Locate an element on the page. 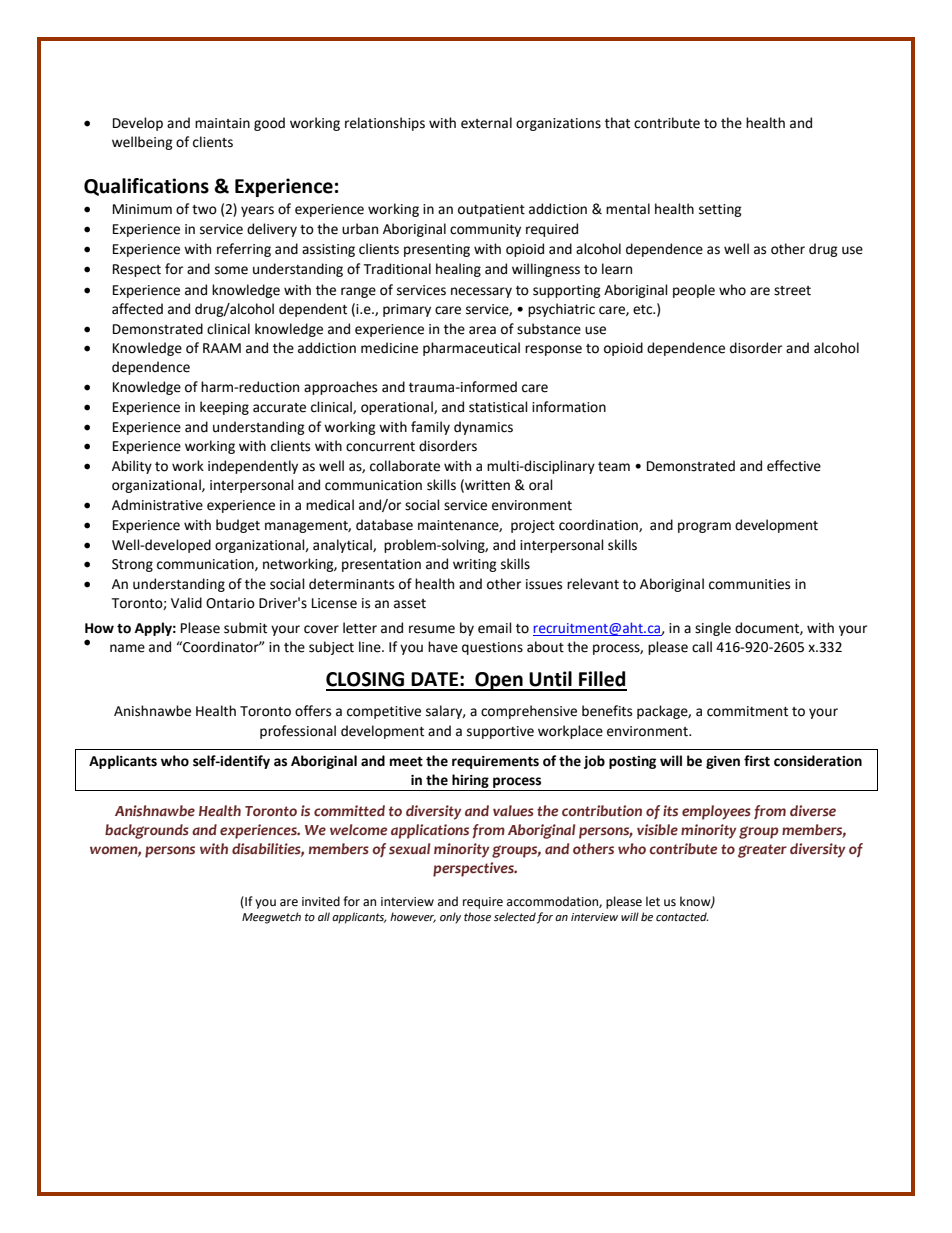 The width and height of the image is (952, 1233). people is located at coordinates (694, 291).
